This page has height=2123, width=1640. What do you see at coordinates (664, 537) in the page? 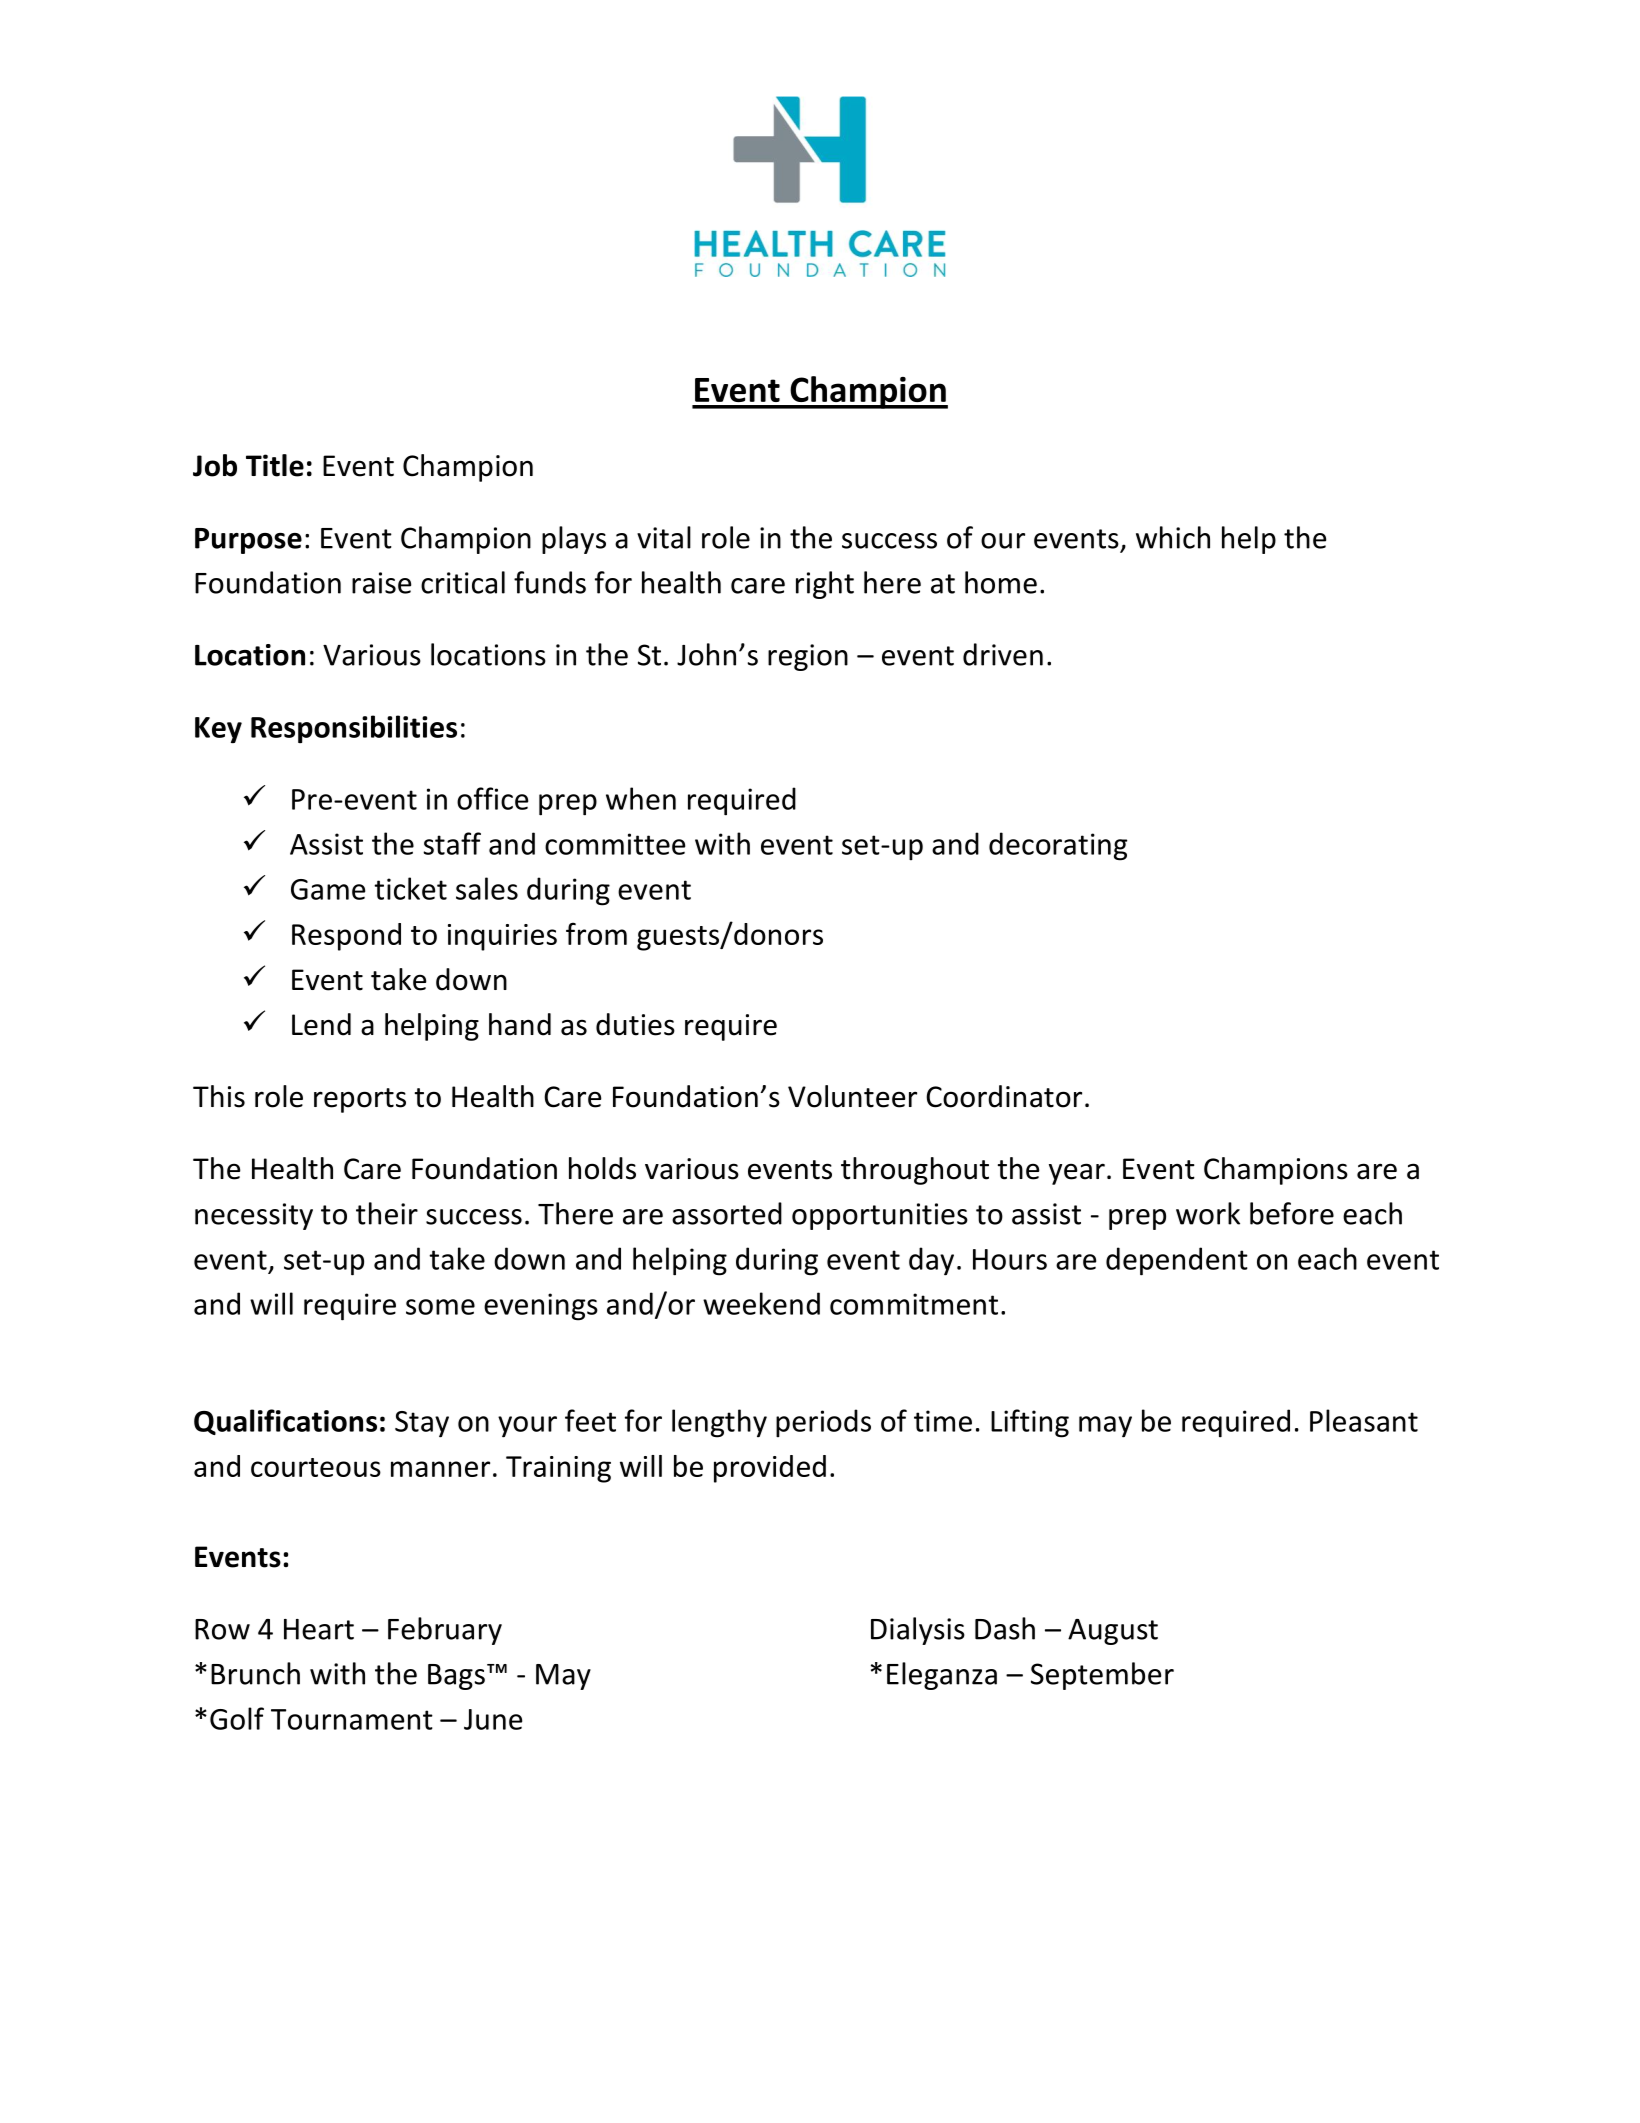
I see `vital` at bounding box center [664, 537].
